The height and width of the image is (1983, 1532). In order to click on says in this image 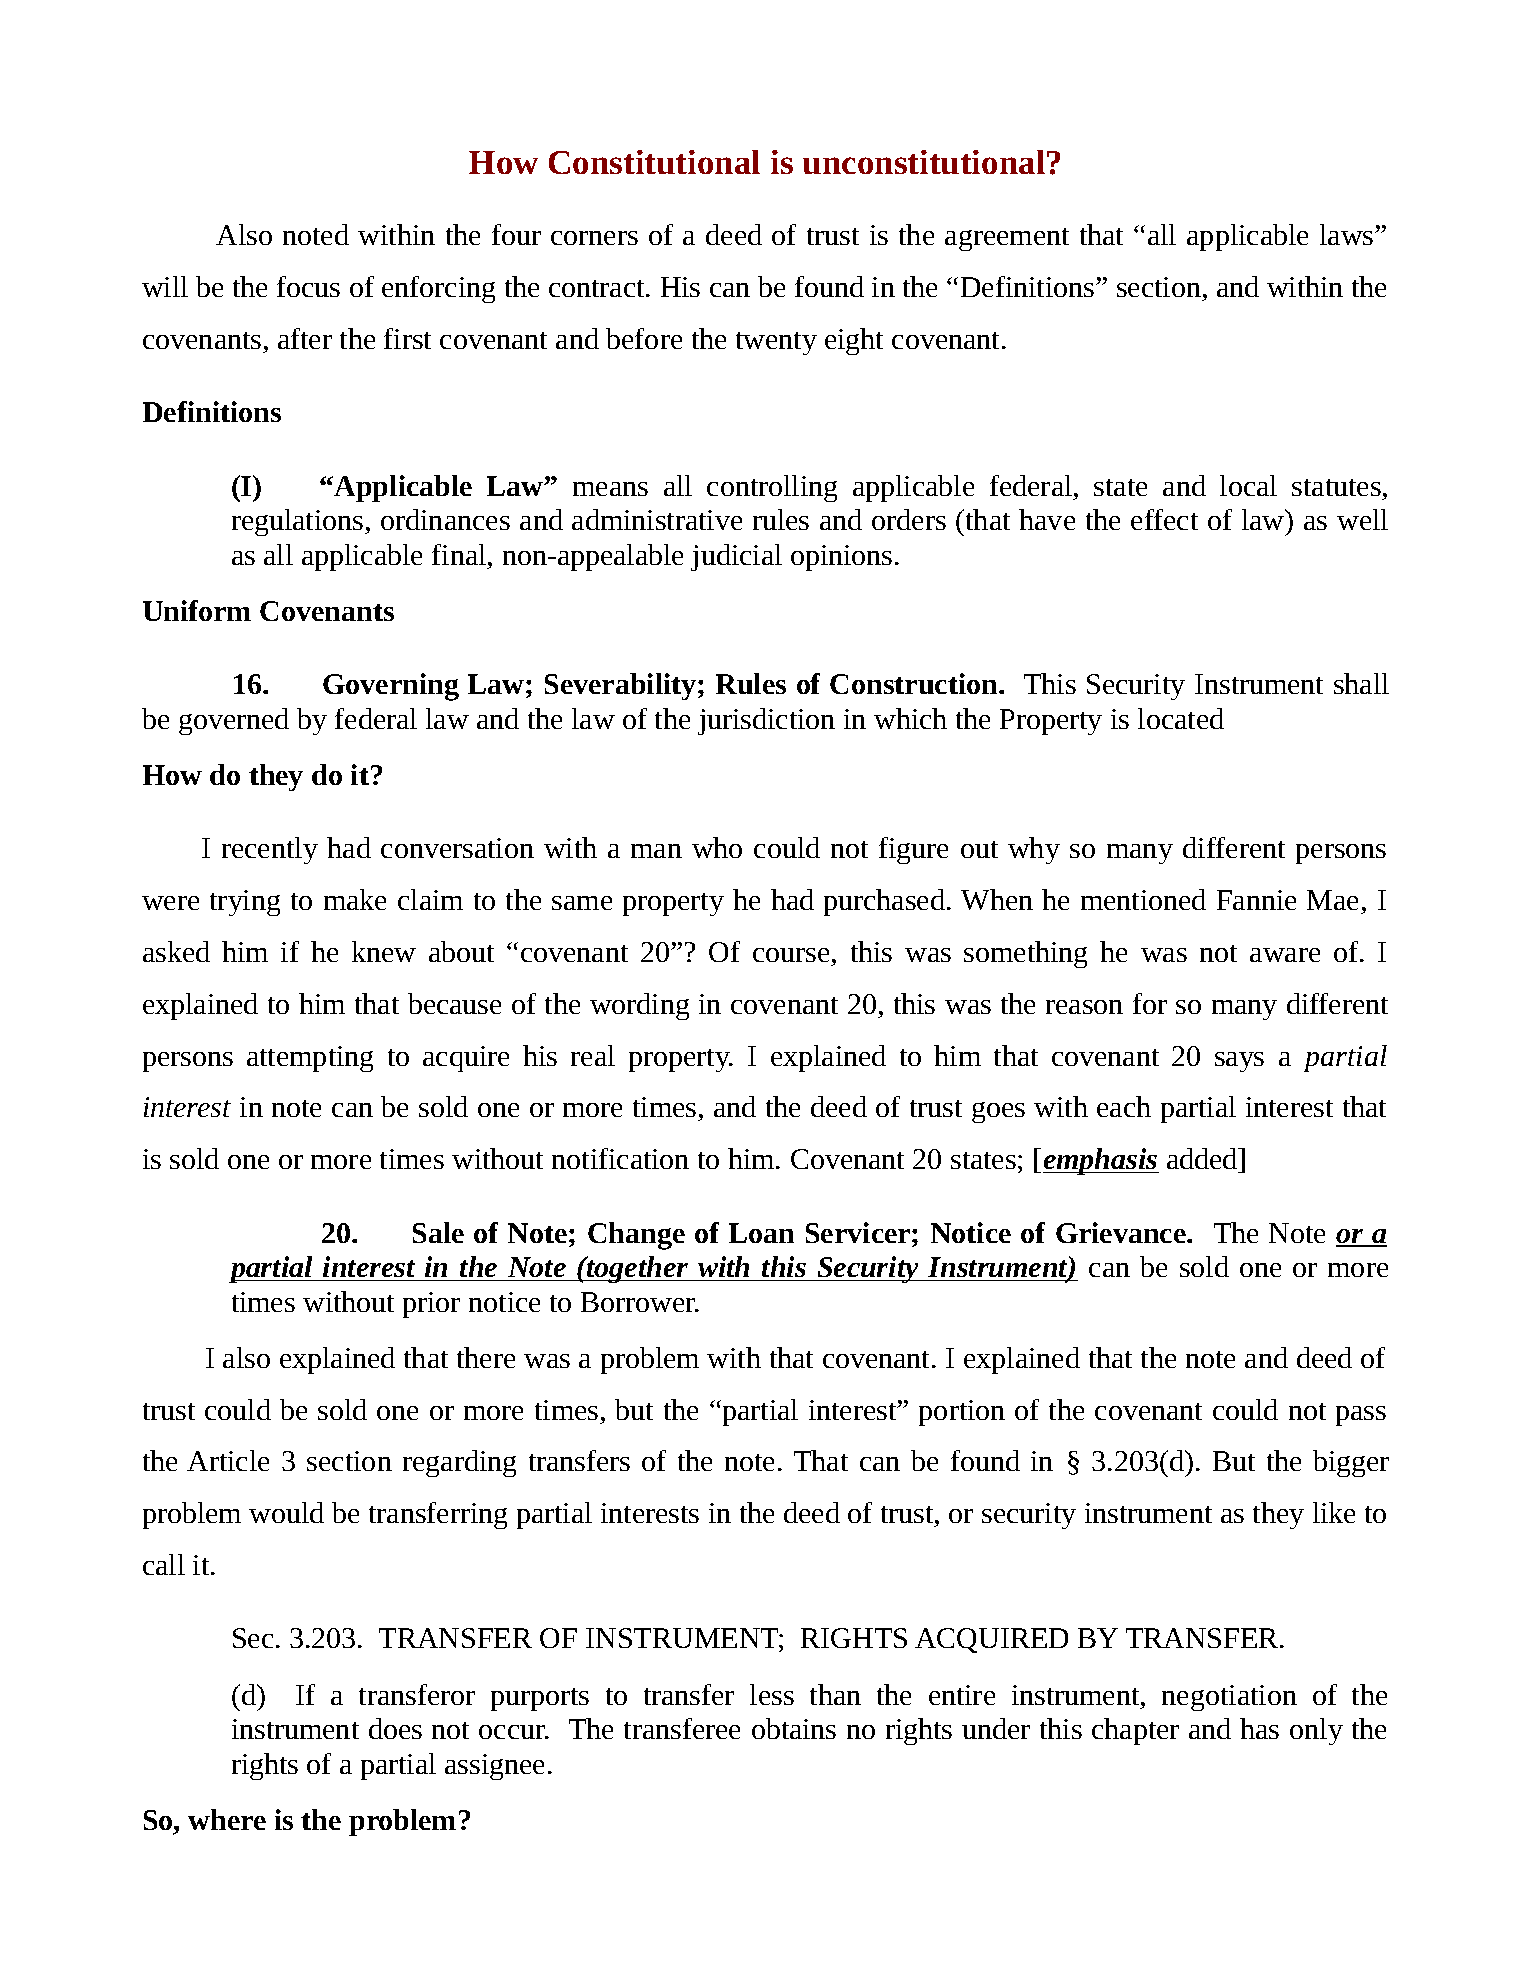, I will do `click(1239, 1062)`.
